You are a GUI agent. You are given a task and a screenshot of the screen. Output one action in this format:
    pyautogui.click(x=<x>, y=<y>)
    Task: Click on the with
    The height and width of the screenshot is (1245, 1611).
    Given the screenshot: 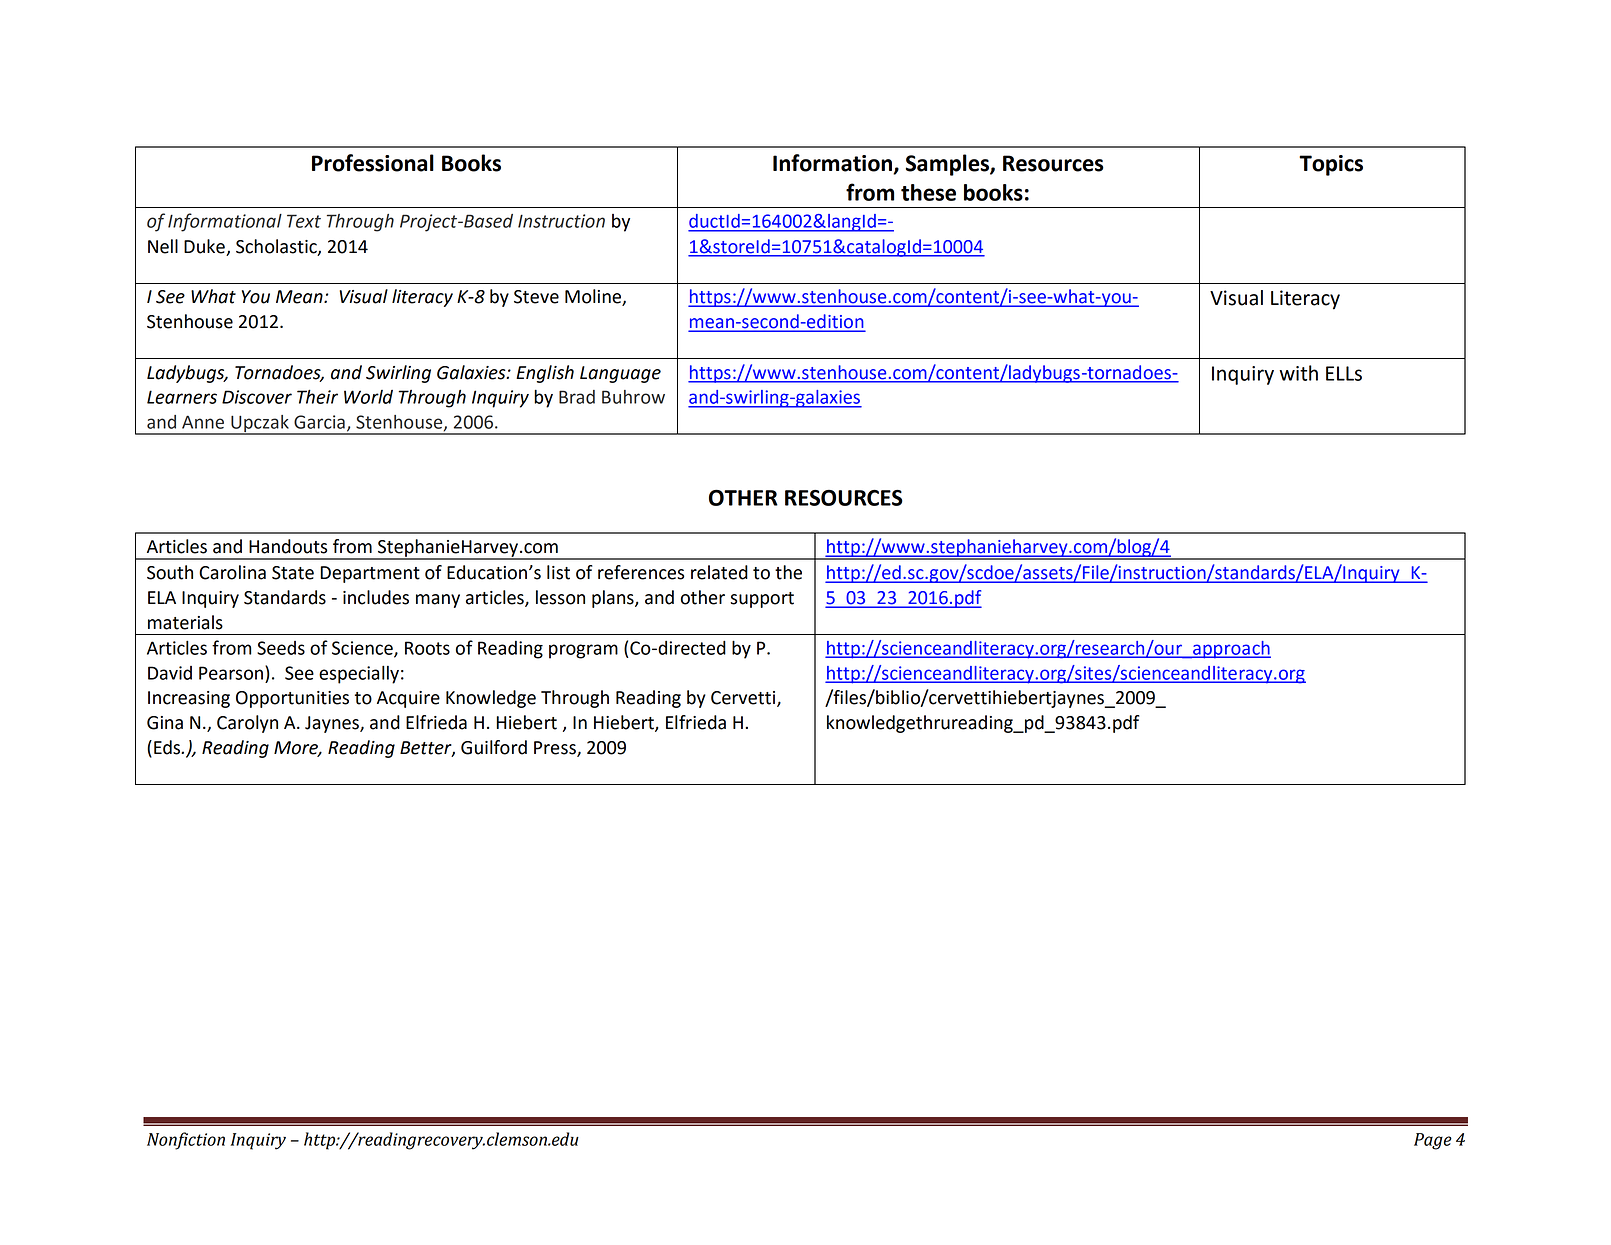 What is the action you would take?
    pyautogui.click(x=1298, y=373)
